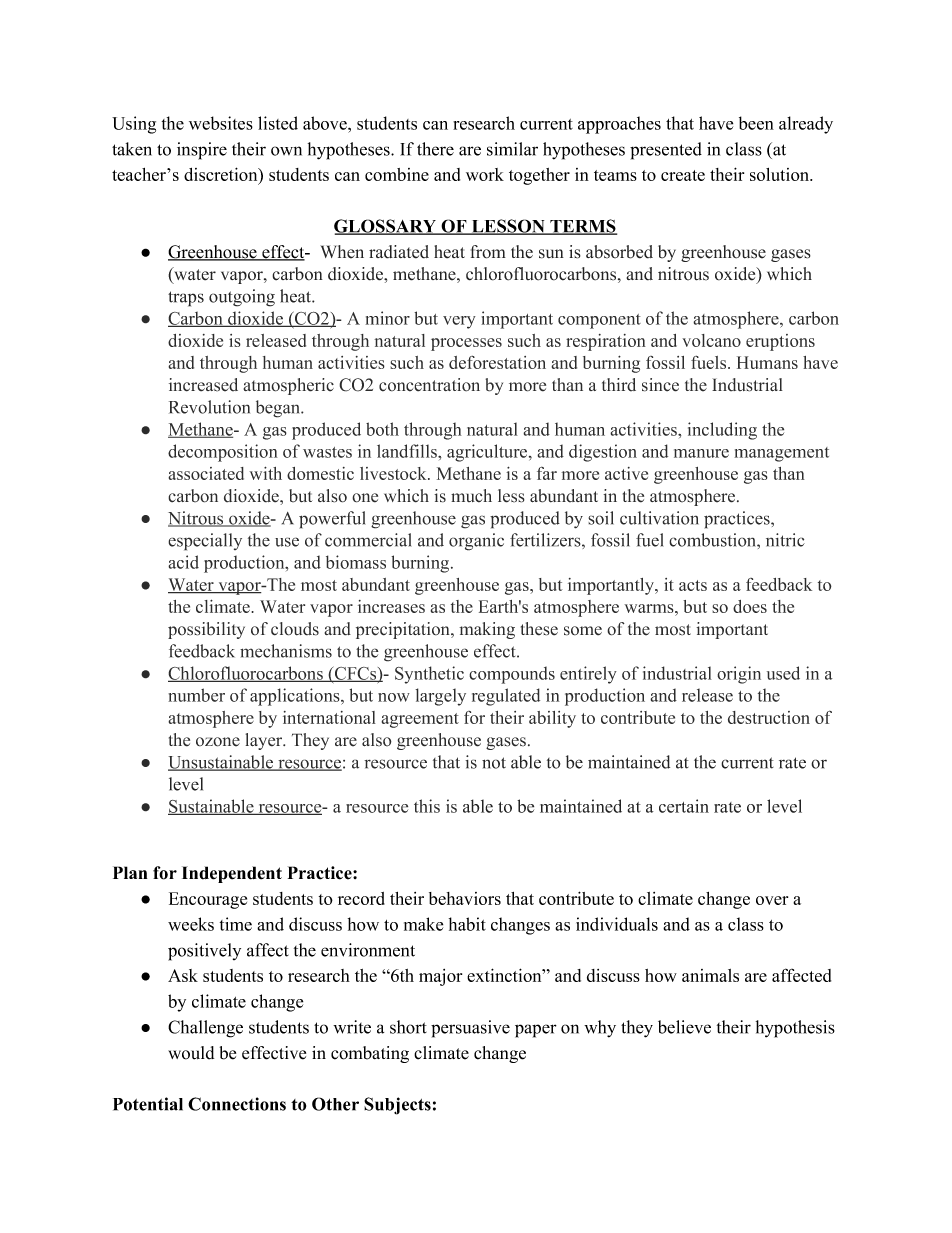 This image has width=952, height=1233. Describe the element at coordinates (684, 1027) in the image. I see `believe` at that location.
